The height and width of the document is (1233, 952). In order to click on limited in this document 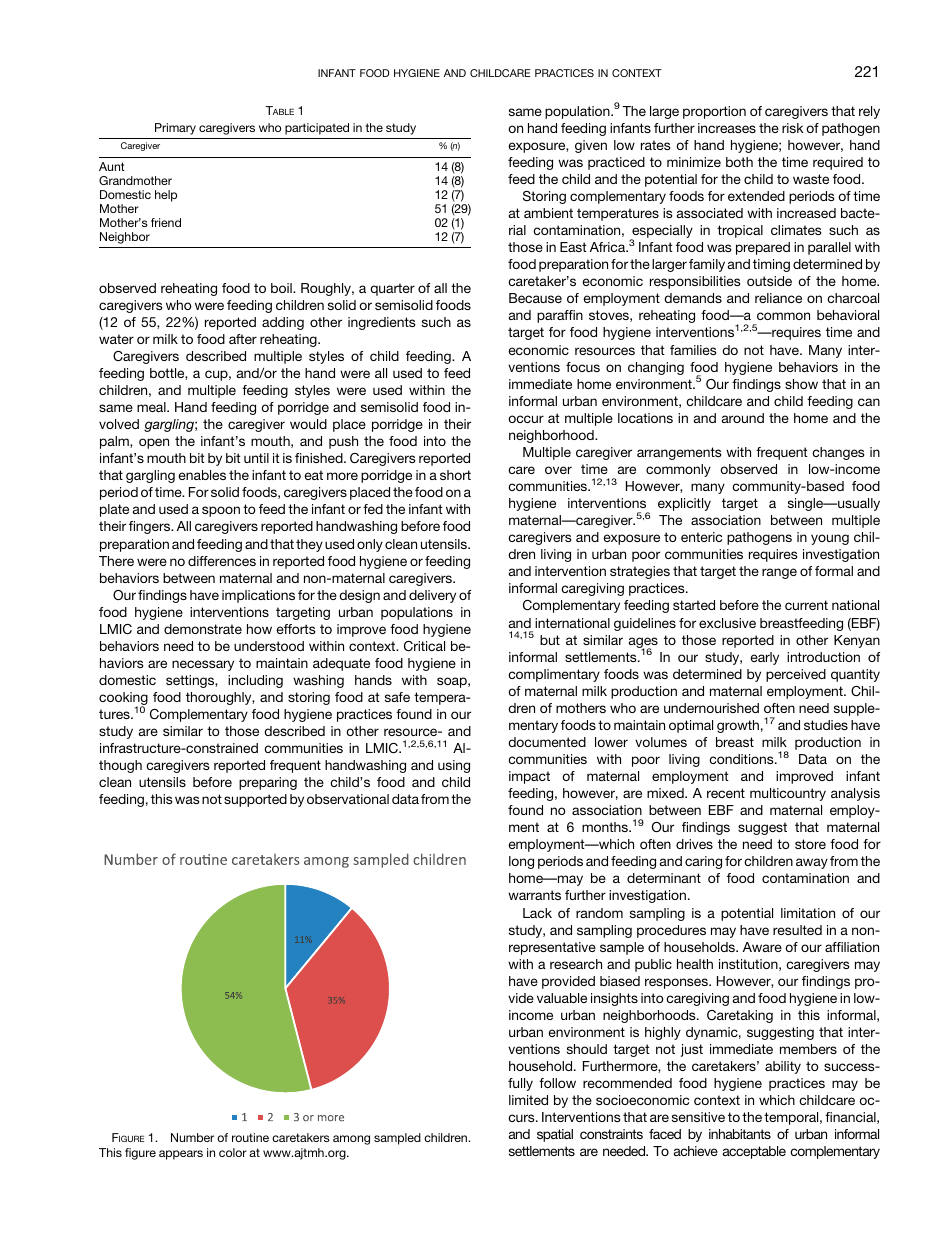, I will do `click(528, 1100)`.
